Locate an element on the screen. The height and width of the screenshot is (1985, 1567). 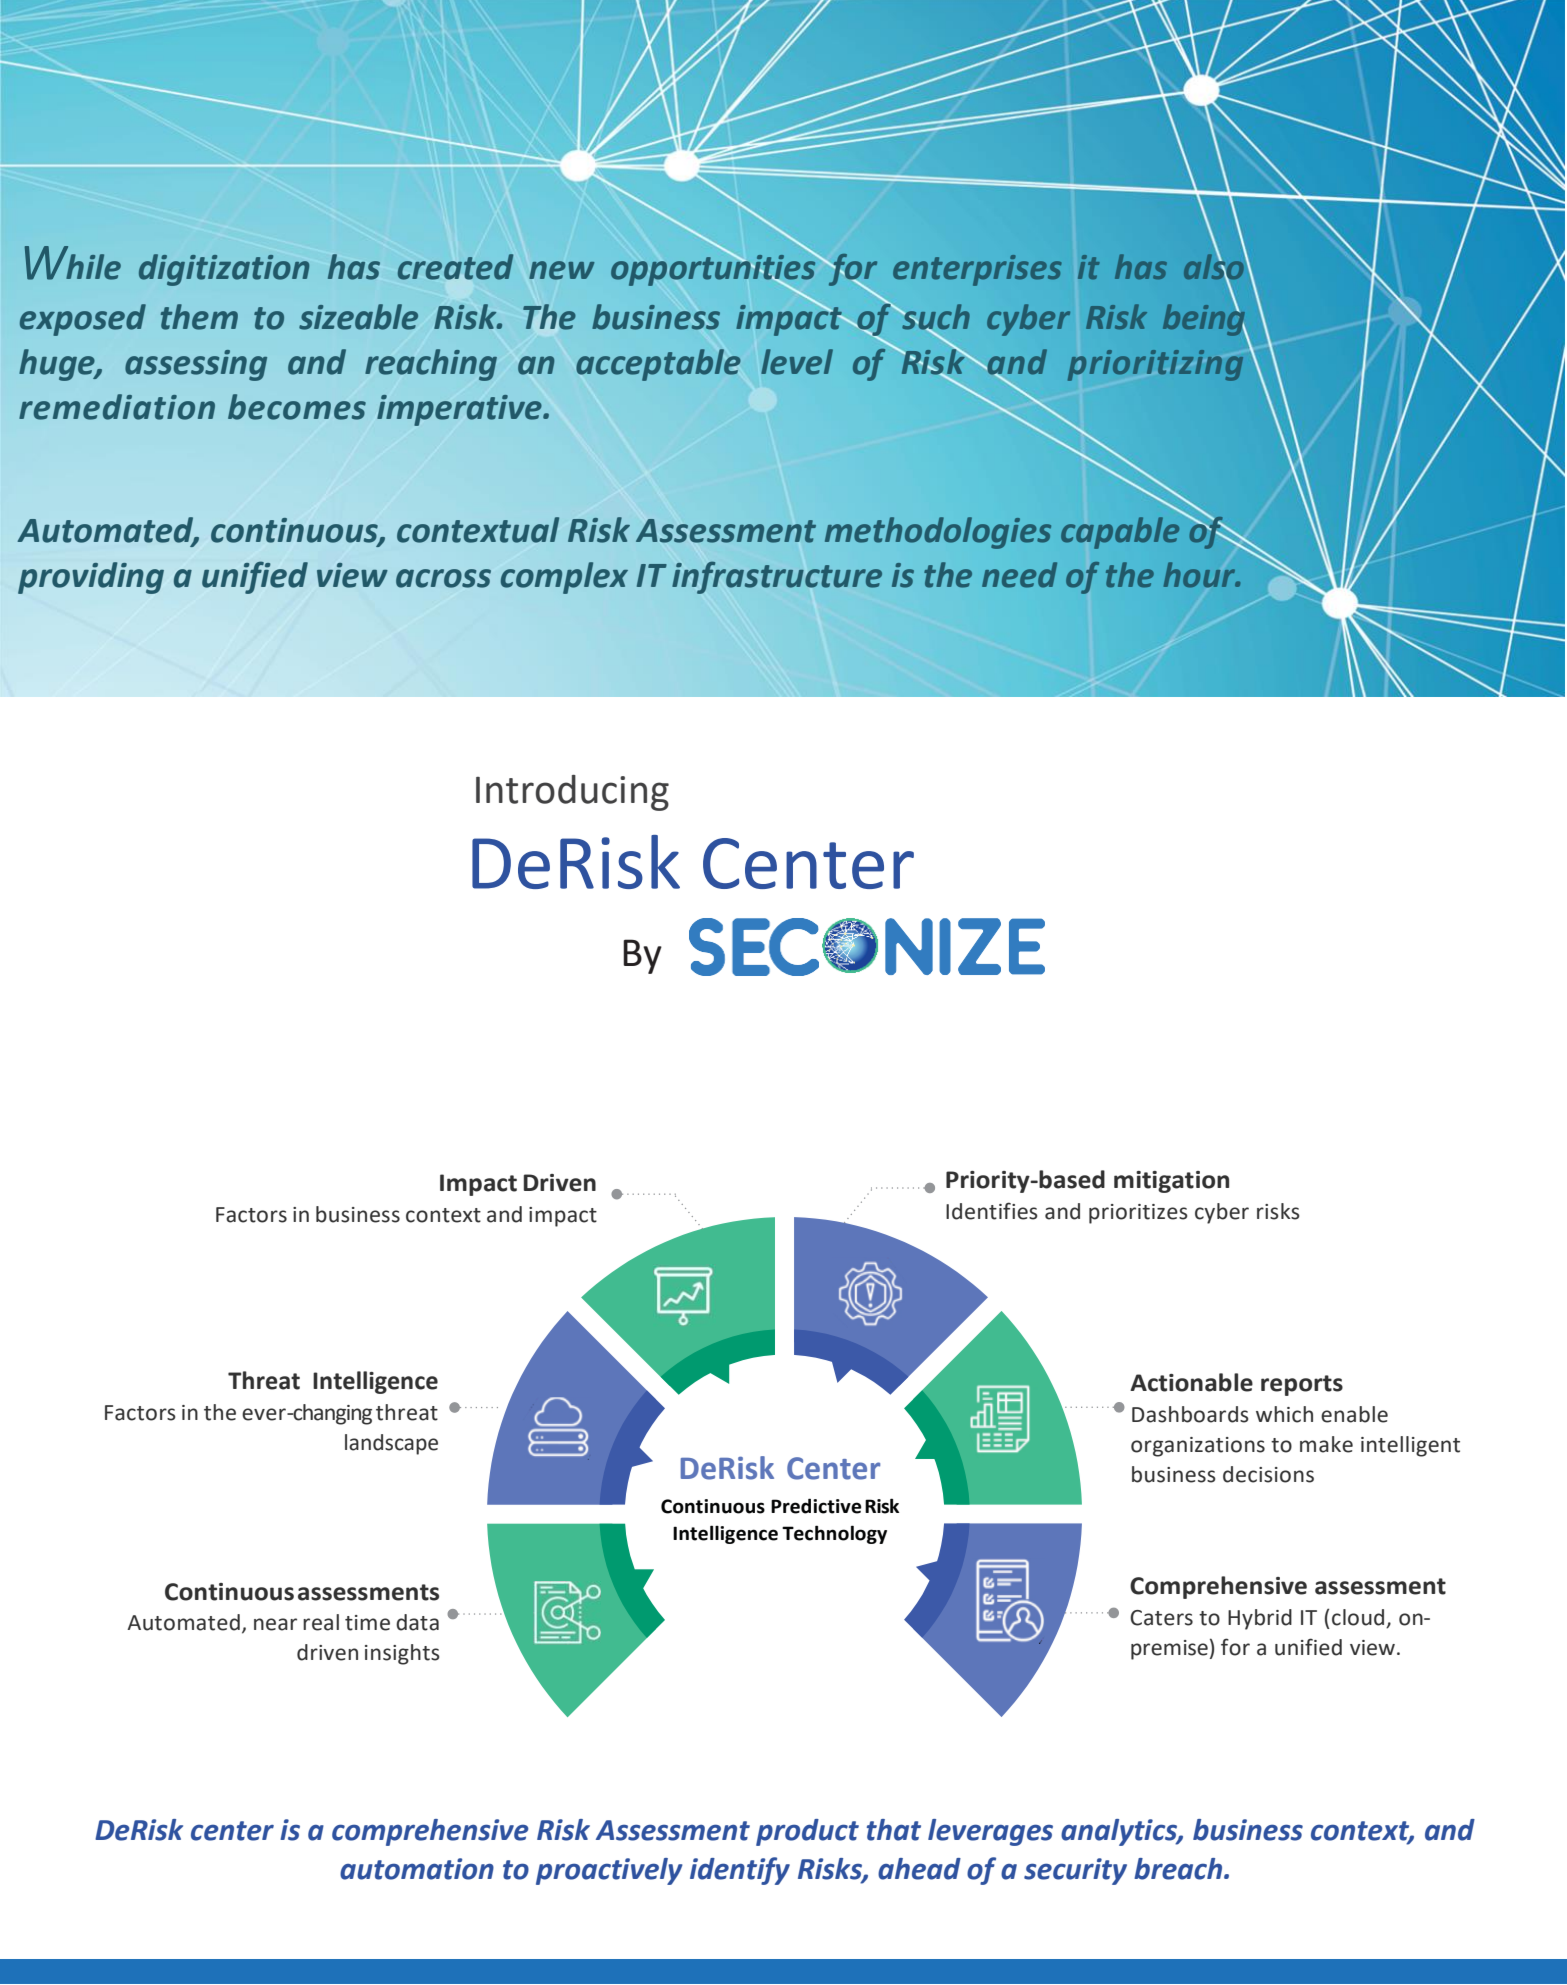
Identifies is located at coordinates (992, 1211).
